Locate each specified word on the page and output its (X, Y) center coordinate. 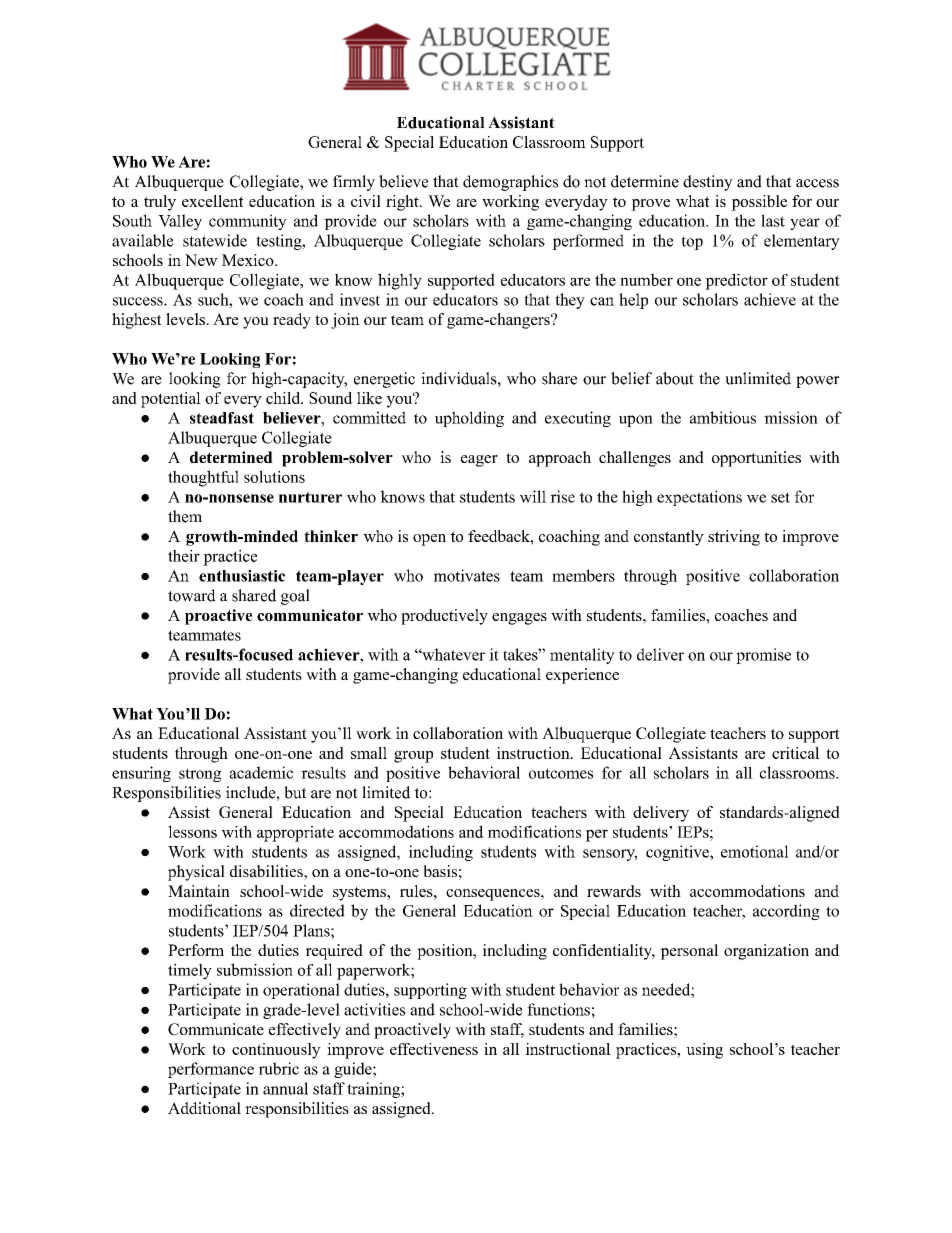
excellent (212, 201)
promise (763, 656)
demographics (510, 183)
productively (444, 617)
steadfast (222, 418)
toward (192, 595)
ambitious (723, 417)
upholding (469, 419)
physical (196, 873)
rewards (614, 891)
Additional (204, 1108)
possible (759, 203)
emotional (755, 851)
